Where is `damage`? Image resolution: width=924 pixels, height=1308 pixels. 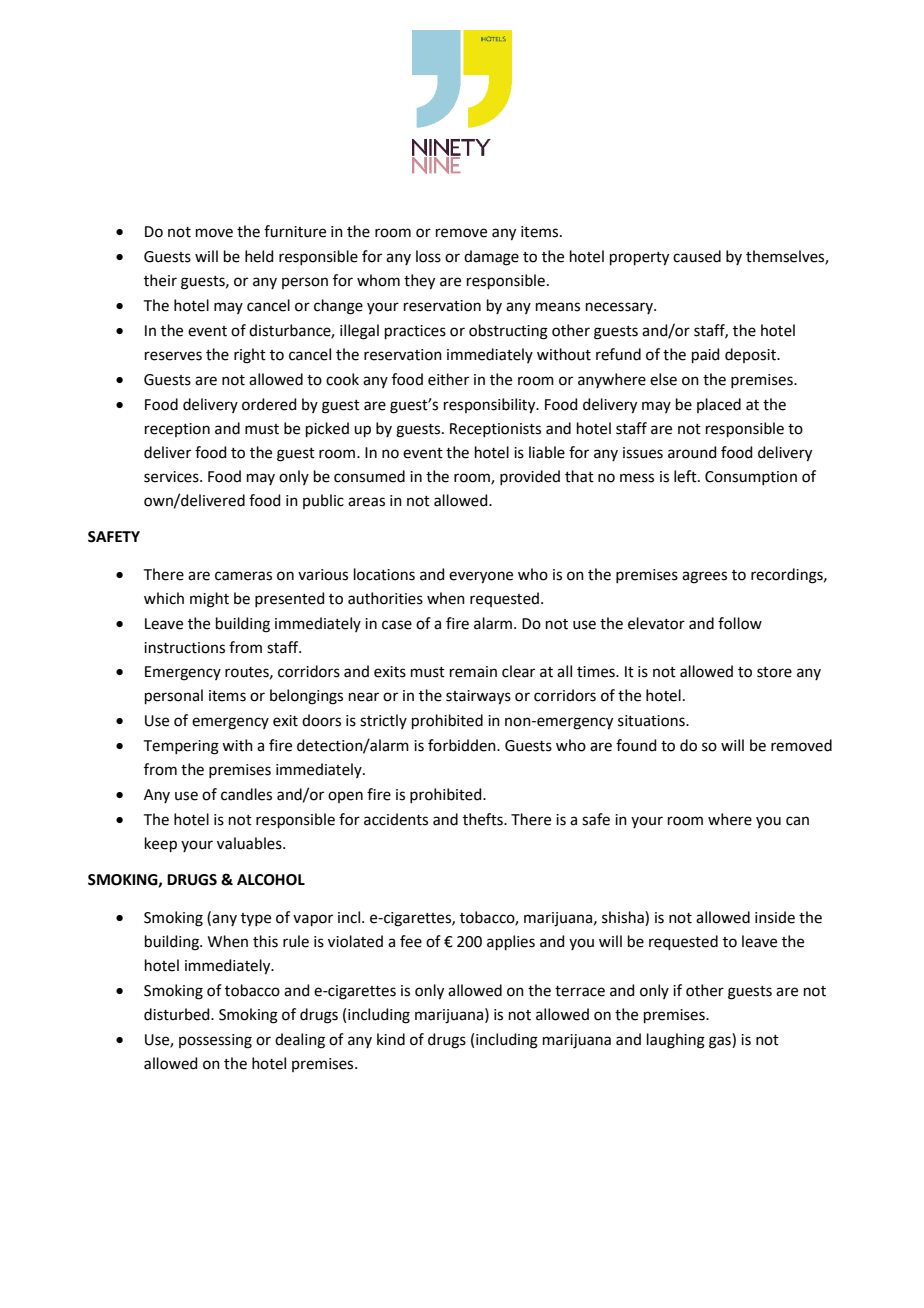
damage is located at coordinates (491, 258).
